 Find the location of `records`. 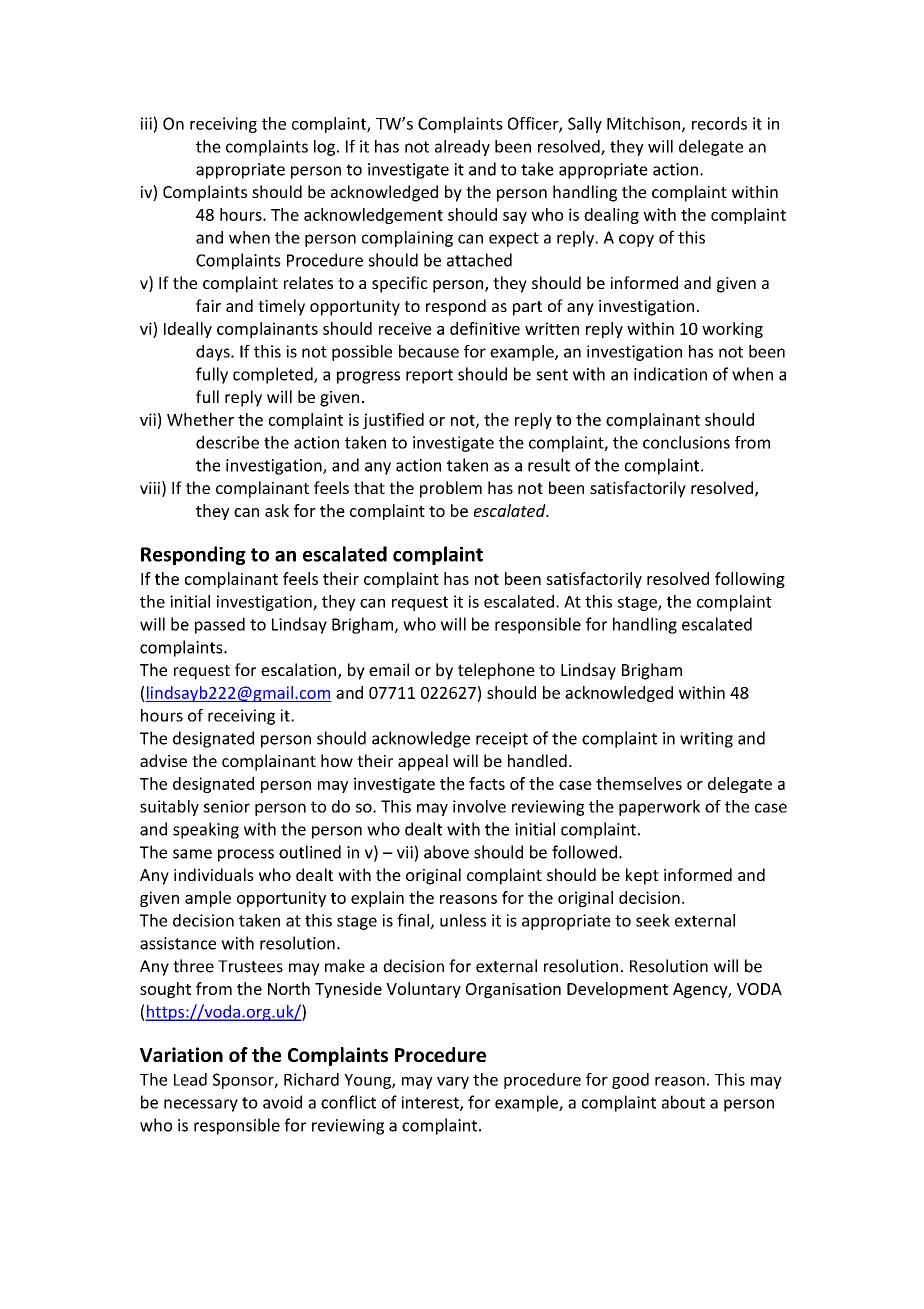

records is located at coordinates (719, 123).
